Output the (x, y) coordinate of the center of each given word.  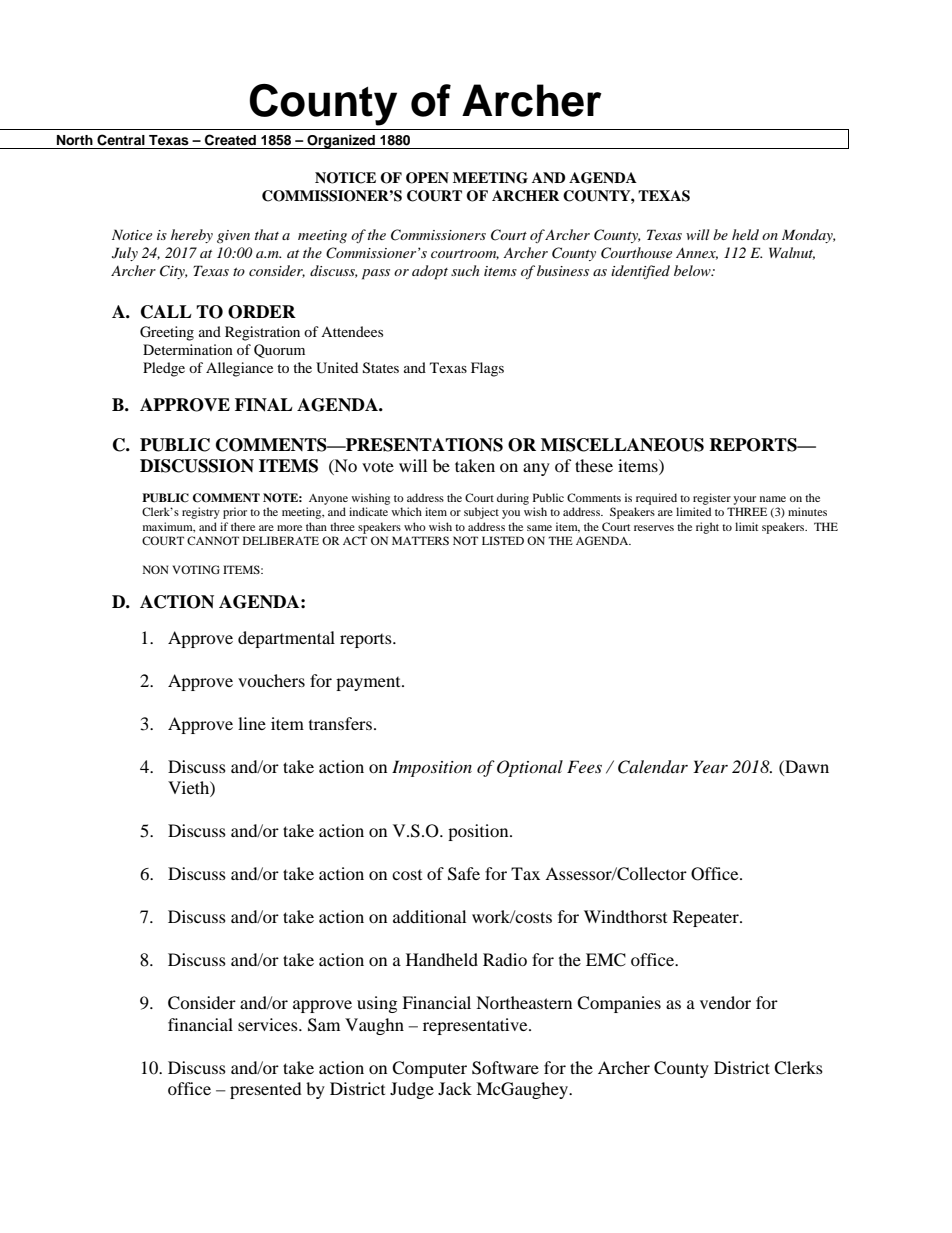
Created (230, 140)
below (693, 270)
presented (266, 1090)
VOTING (196, 569)
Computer (429, 1069)
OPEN (427, 178)
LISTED (503, 540)
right (707, 528)
